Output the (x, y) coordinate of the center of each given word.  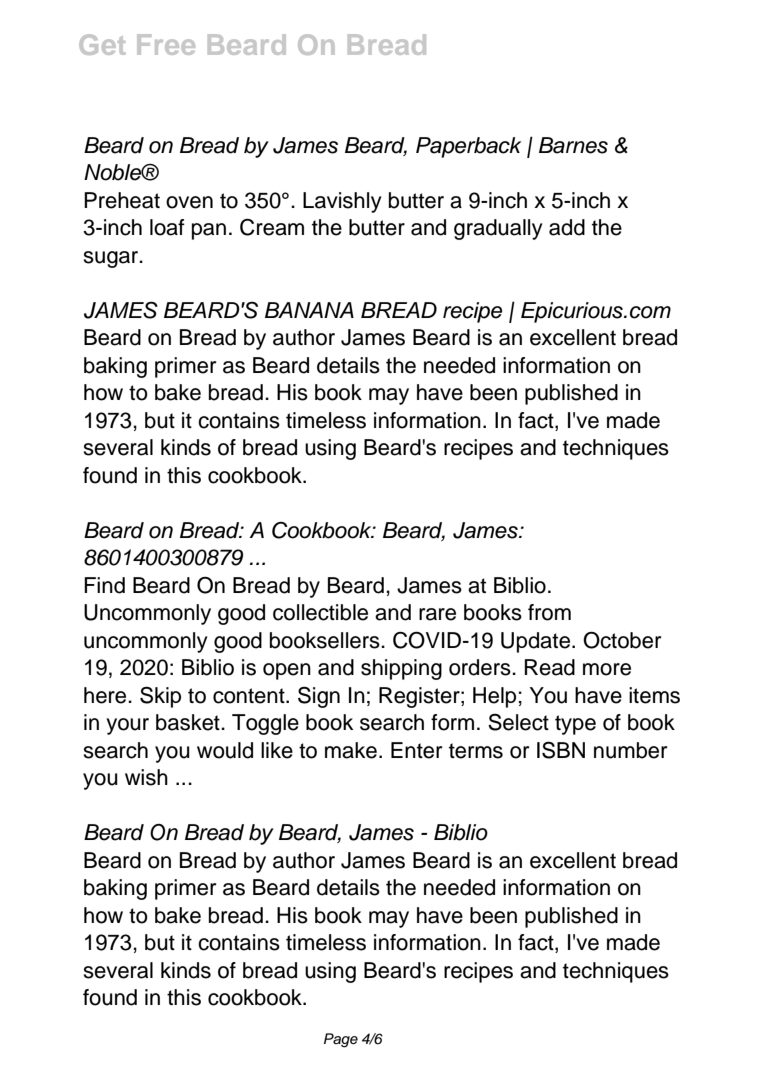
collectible (320, 612)
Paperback (468, 147)
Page (341, 1040)
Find (104, 585)
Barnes (573, 145)
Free (166, 44)
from (549, 612)
